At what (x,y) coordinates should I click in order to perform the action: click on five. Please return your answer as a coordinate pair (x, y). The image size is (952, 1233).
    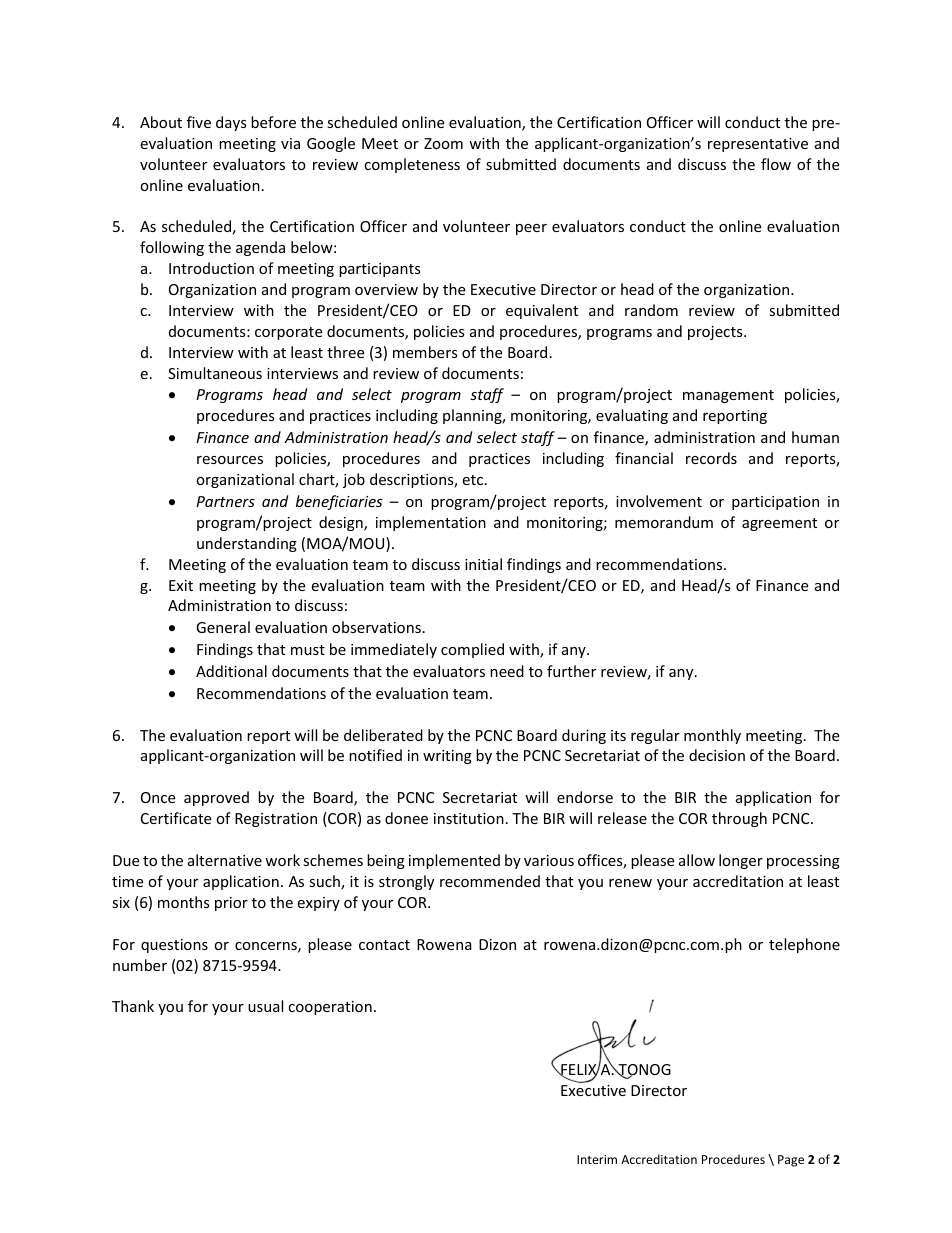
    Looking at the image, I should click on (199, 122).
